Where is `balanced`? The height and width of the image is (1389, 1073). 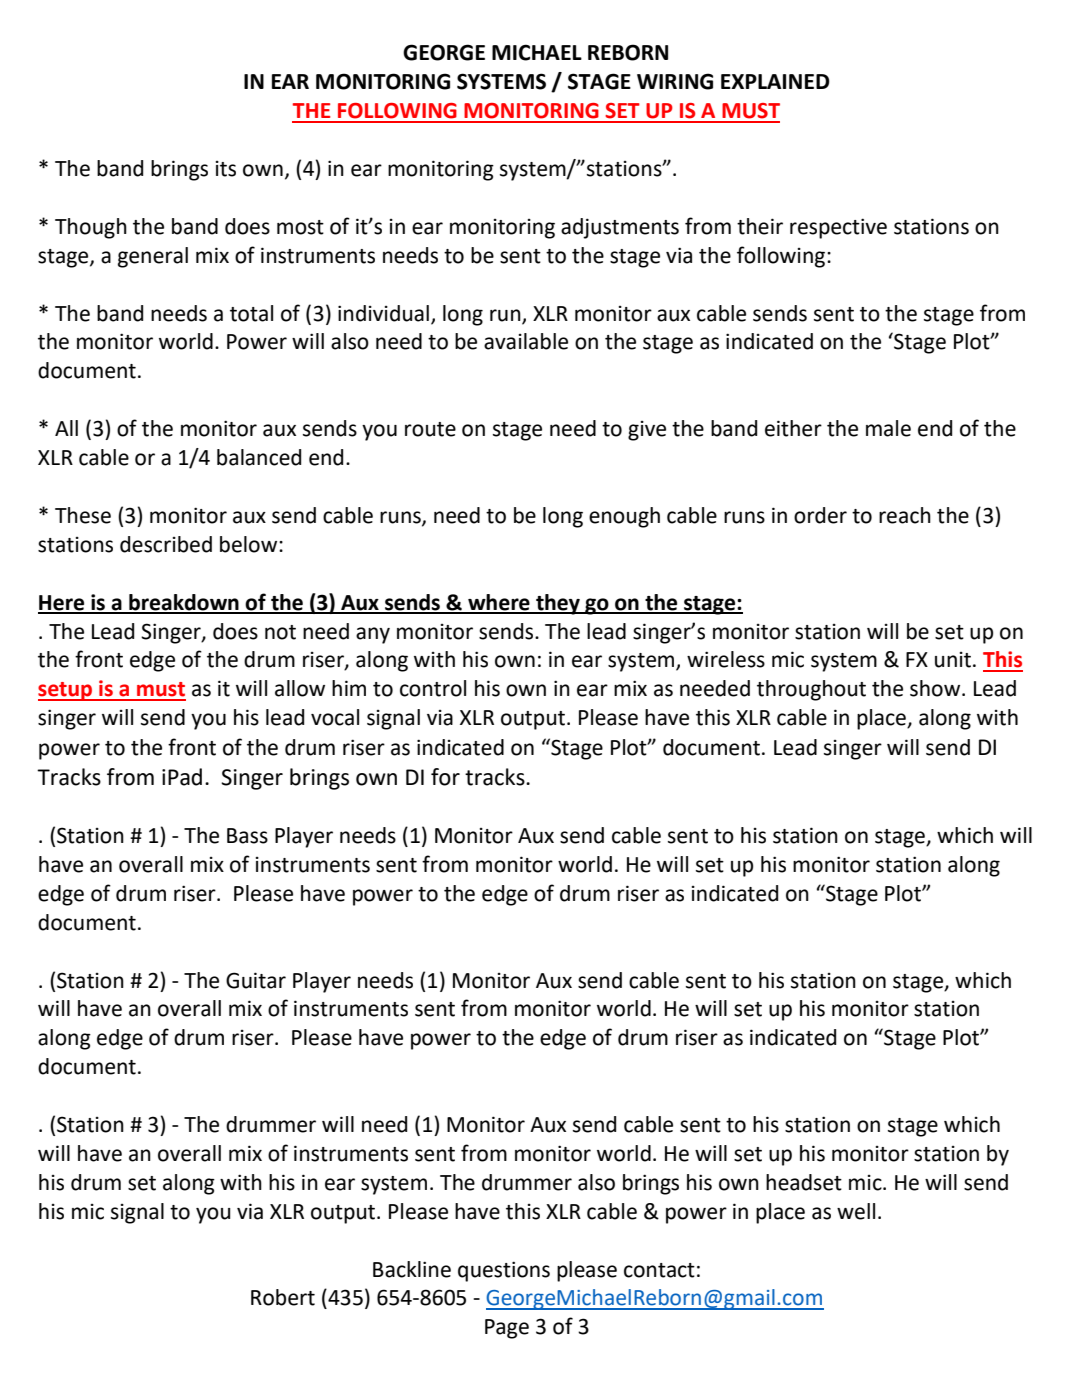
balanced is located at coordinates (259, 457).
